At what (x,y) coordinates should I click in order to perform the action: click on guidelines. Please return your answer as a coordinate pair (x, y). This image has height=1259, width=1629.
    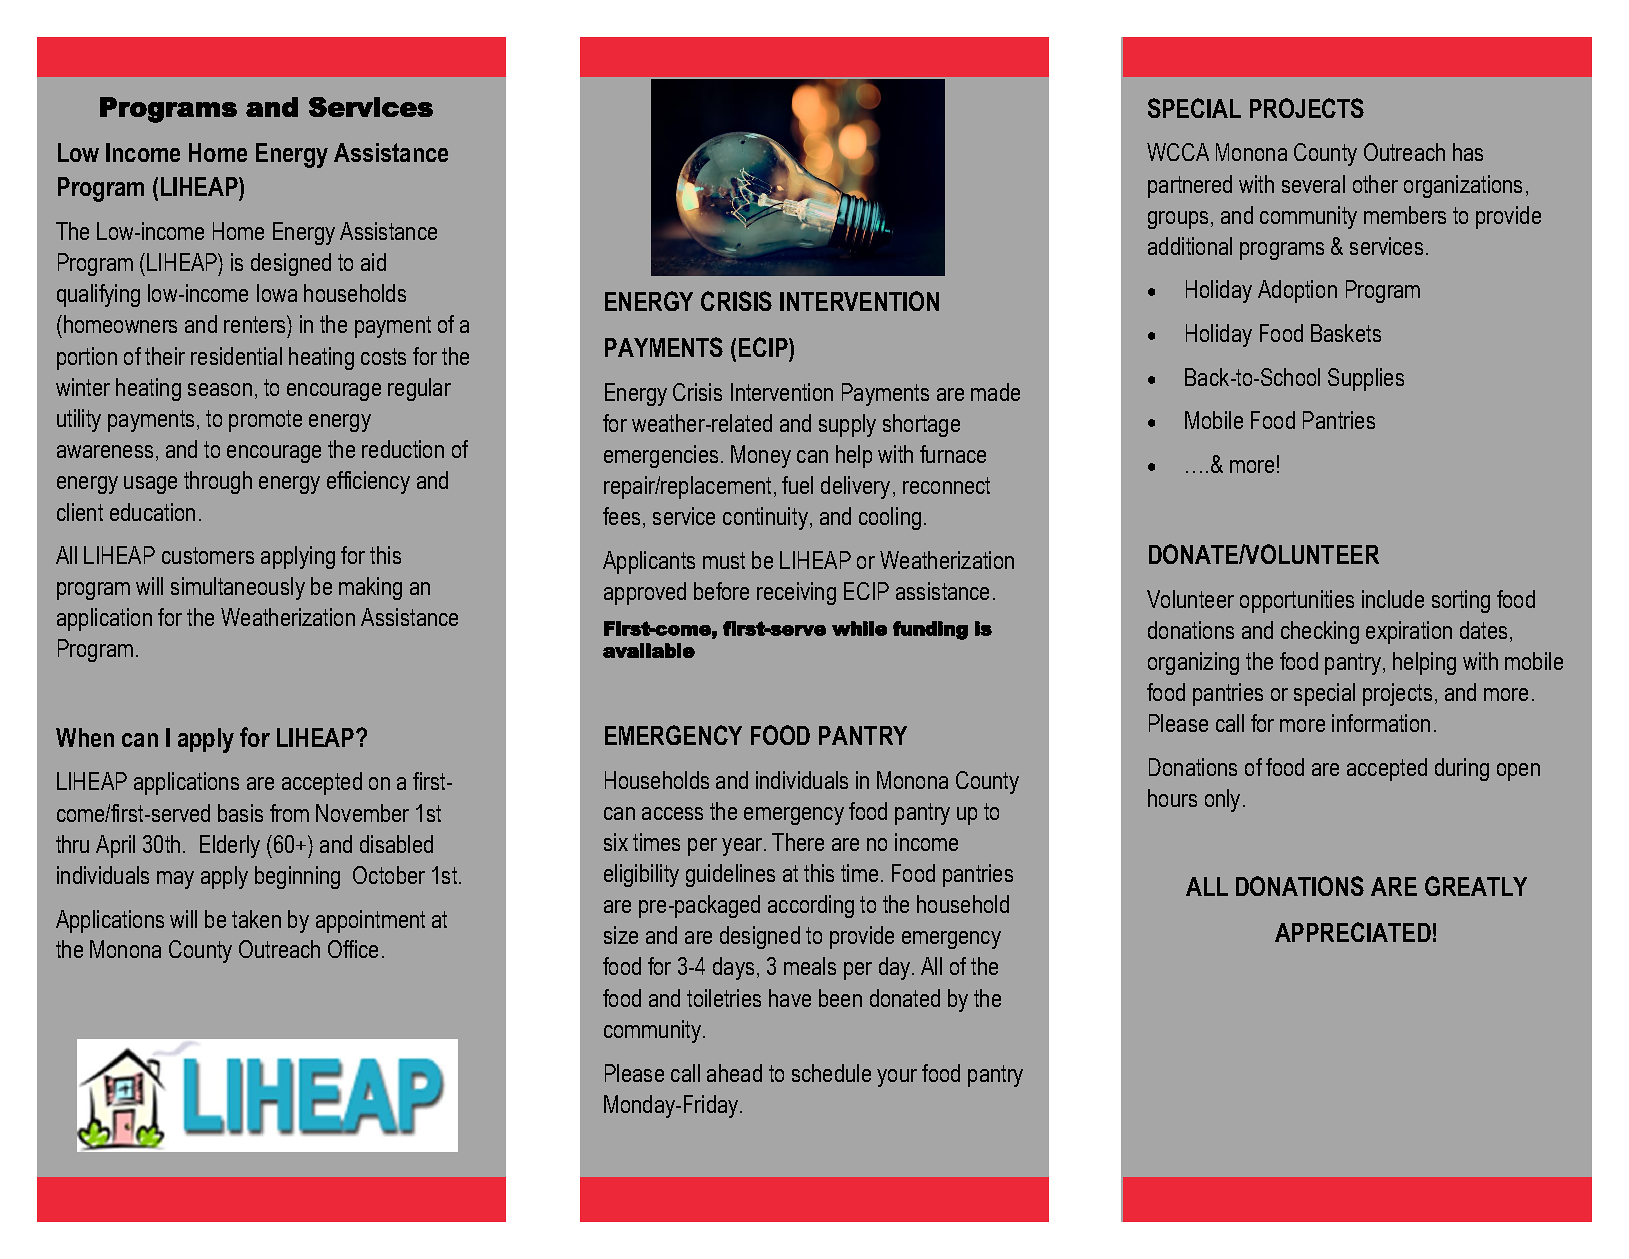
    Looking at the image, I should click on (730, 875).
